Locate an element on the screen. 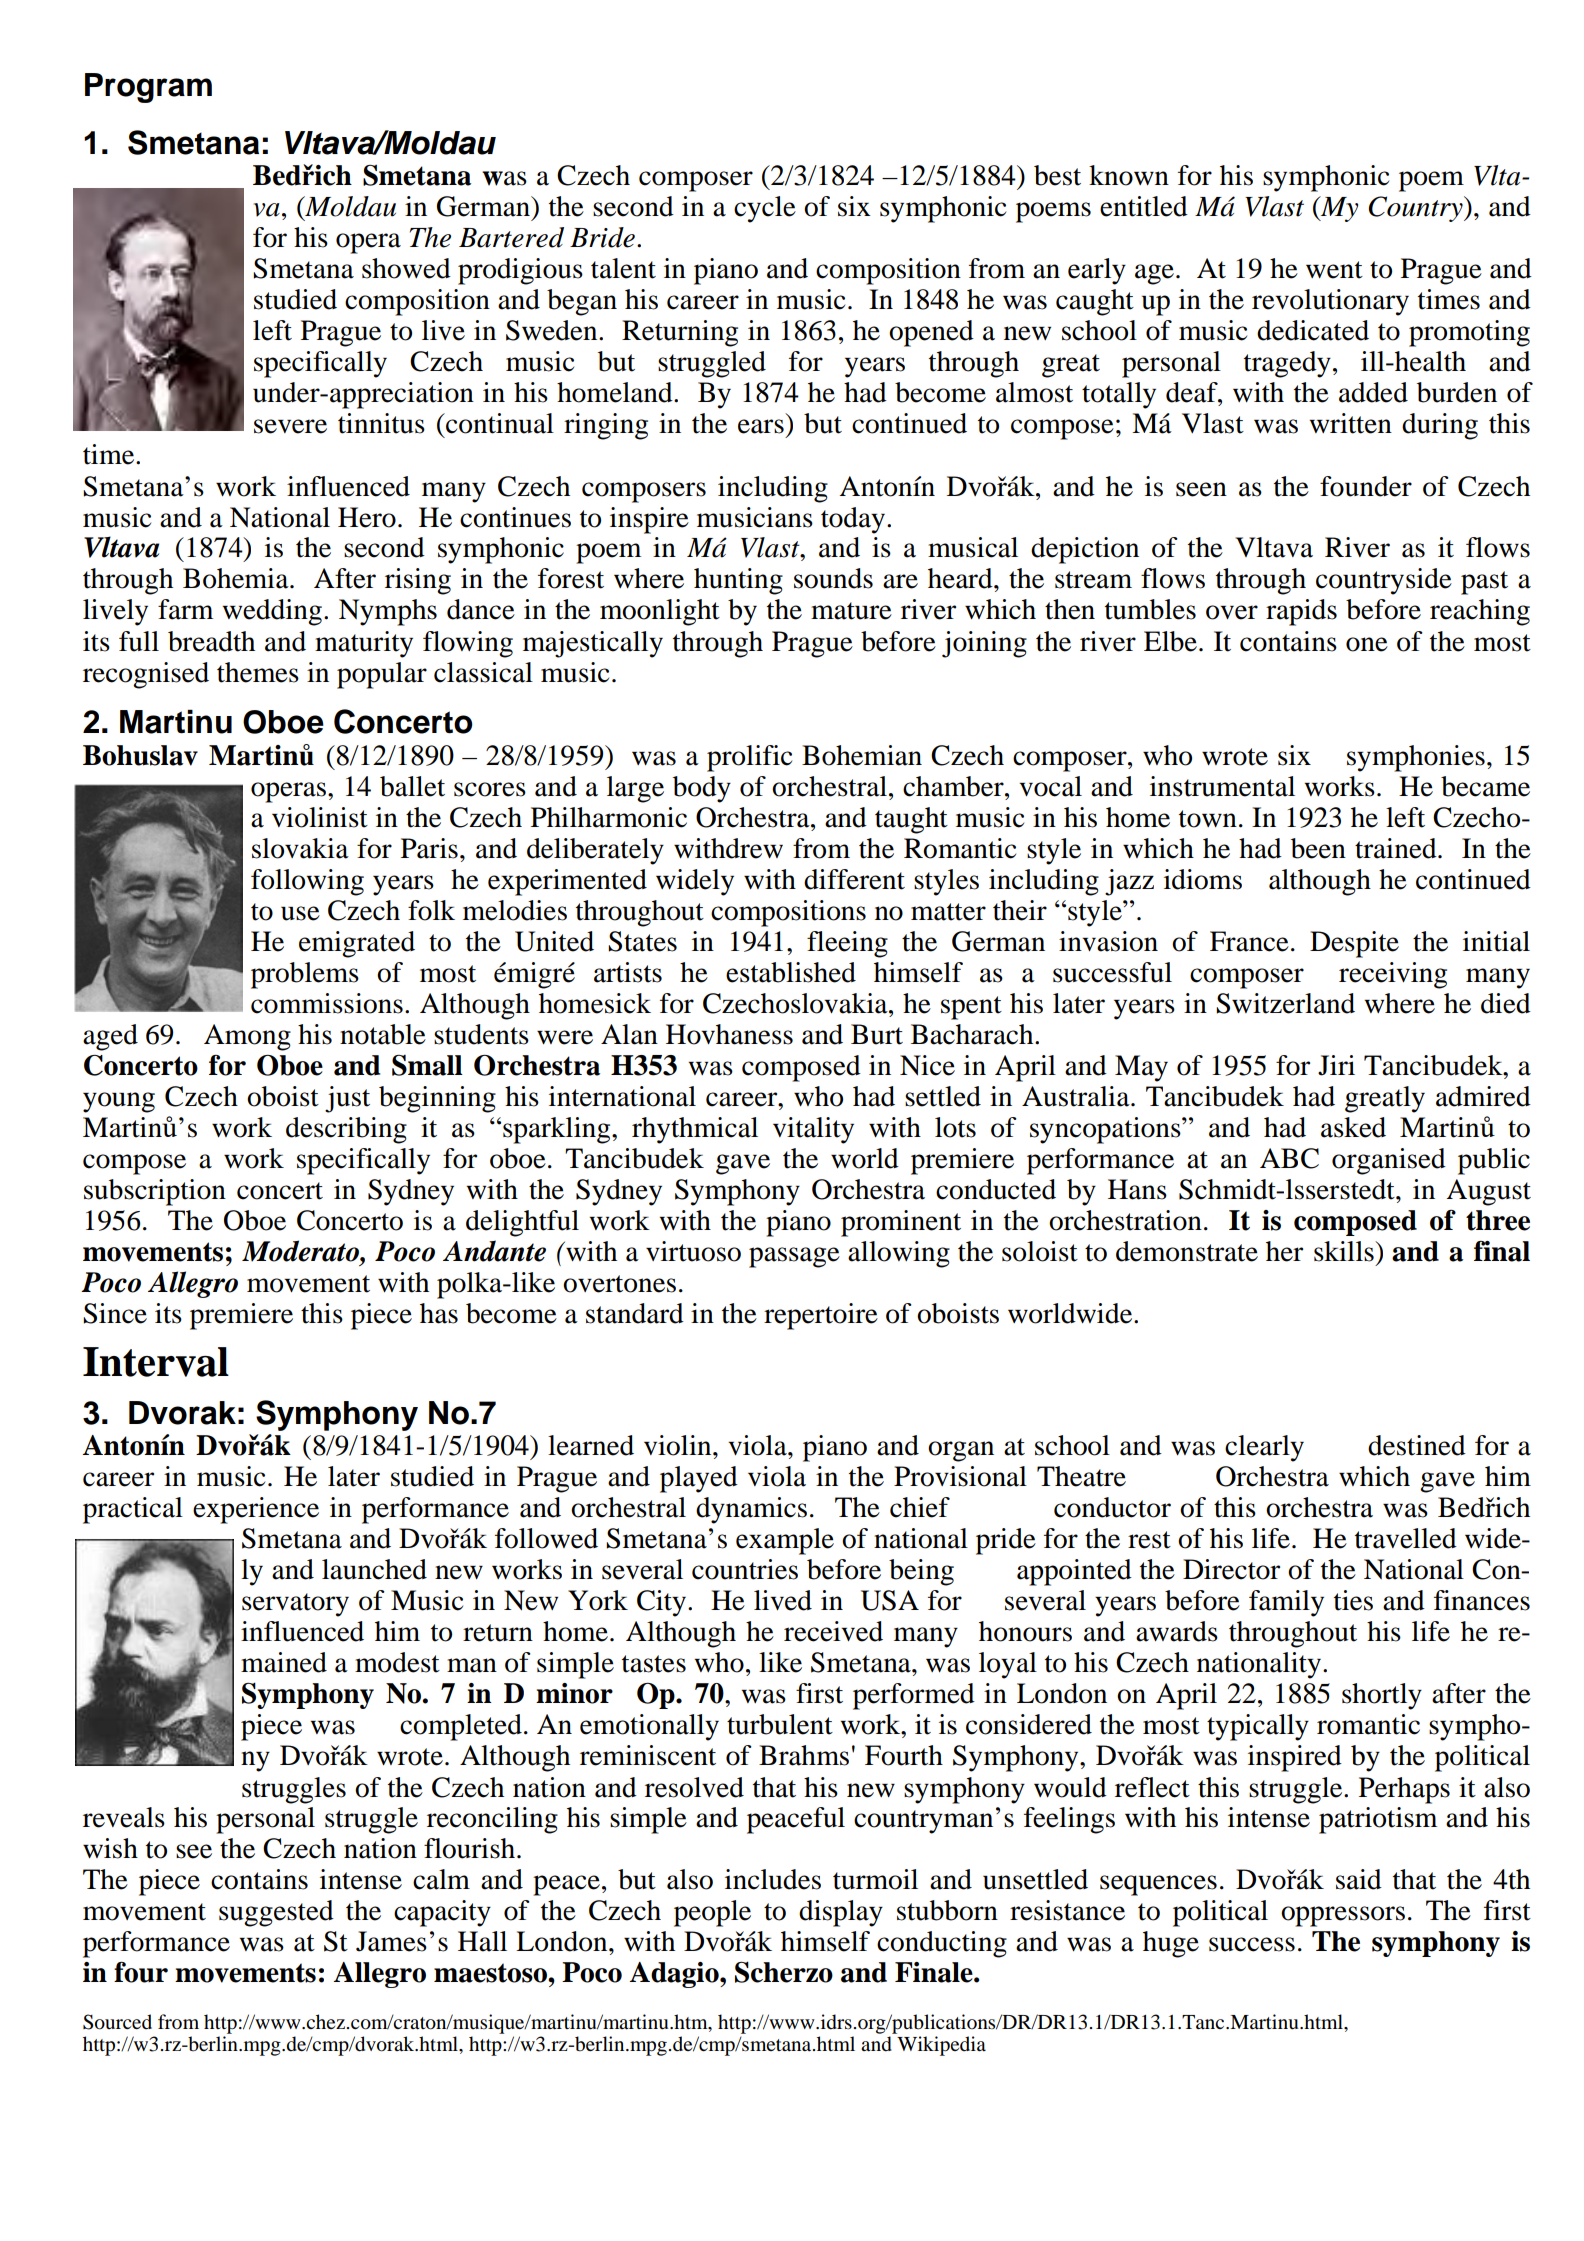 This screenshot has height=2241, width=1584. launched is located at coordinates (374, 1569).
